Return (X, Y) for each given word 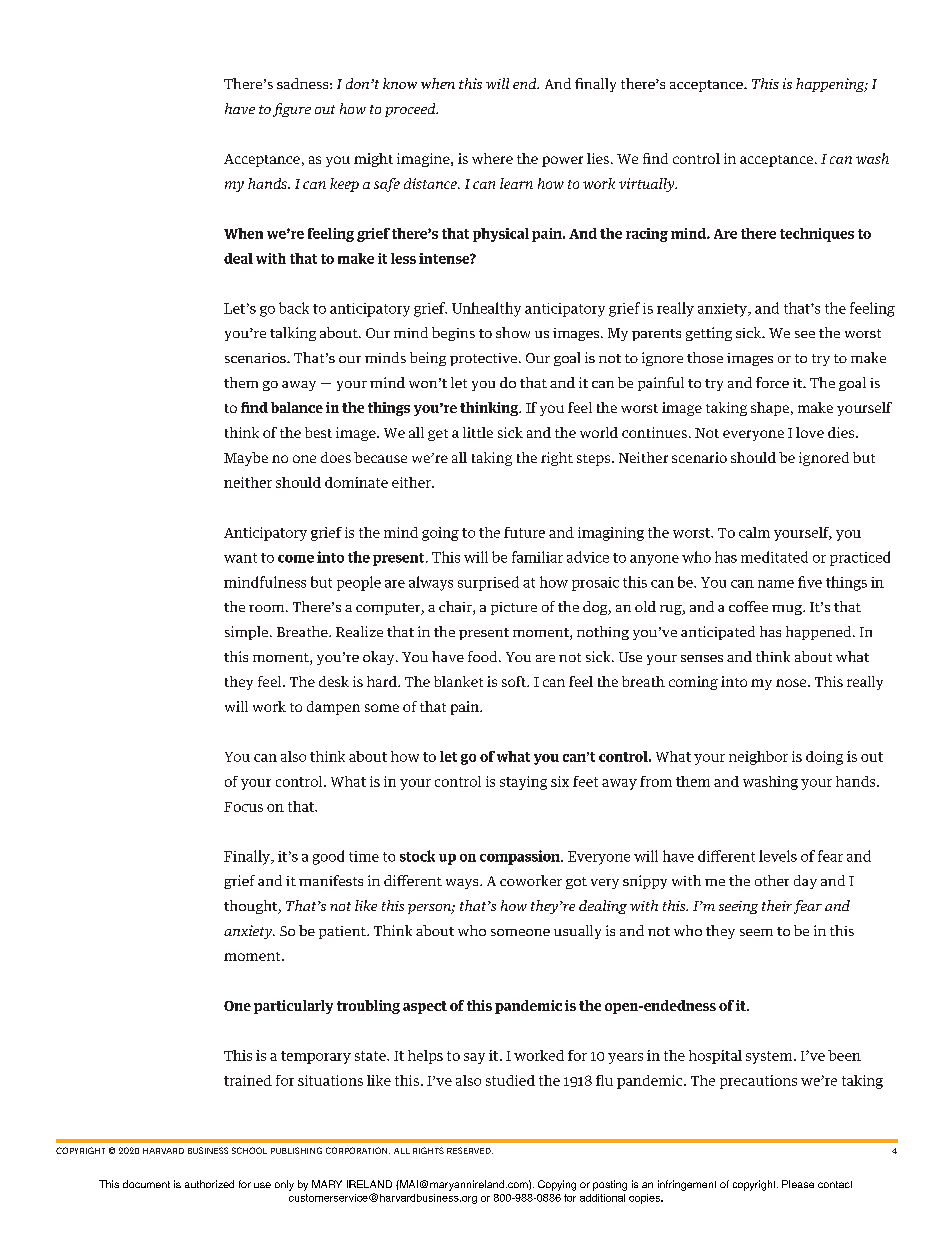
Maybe (246, 459)
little (478, 432)
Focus (243, 807)
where (492, 158)
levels (778, 856)
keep (344, 185)
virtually (648, 185)
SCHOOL (249, 1150)
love (810, 432)
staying (523, 783)
